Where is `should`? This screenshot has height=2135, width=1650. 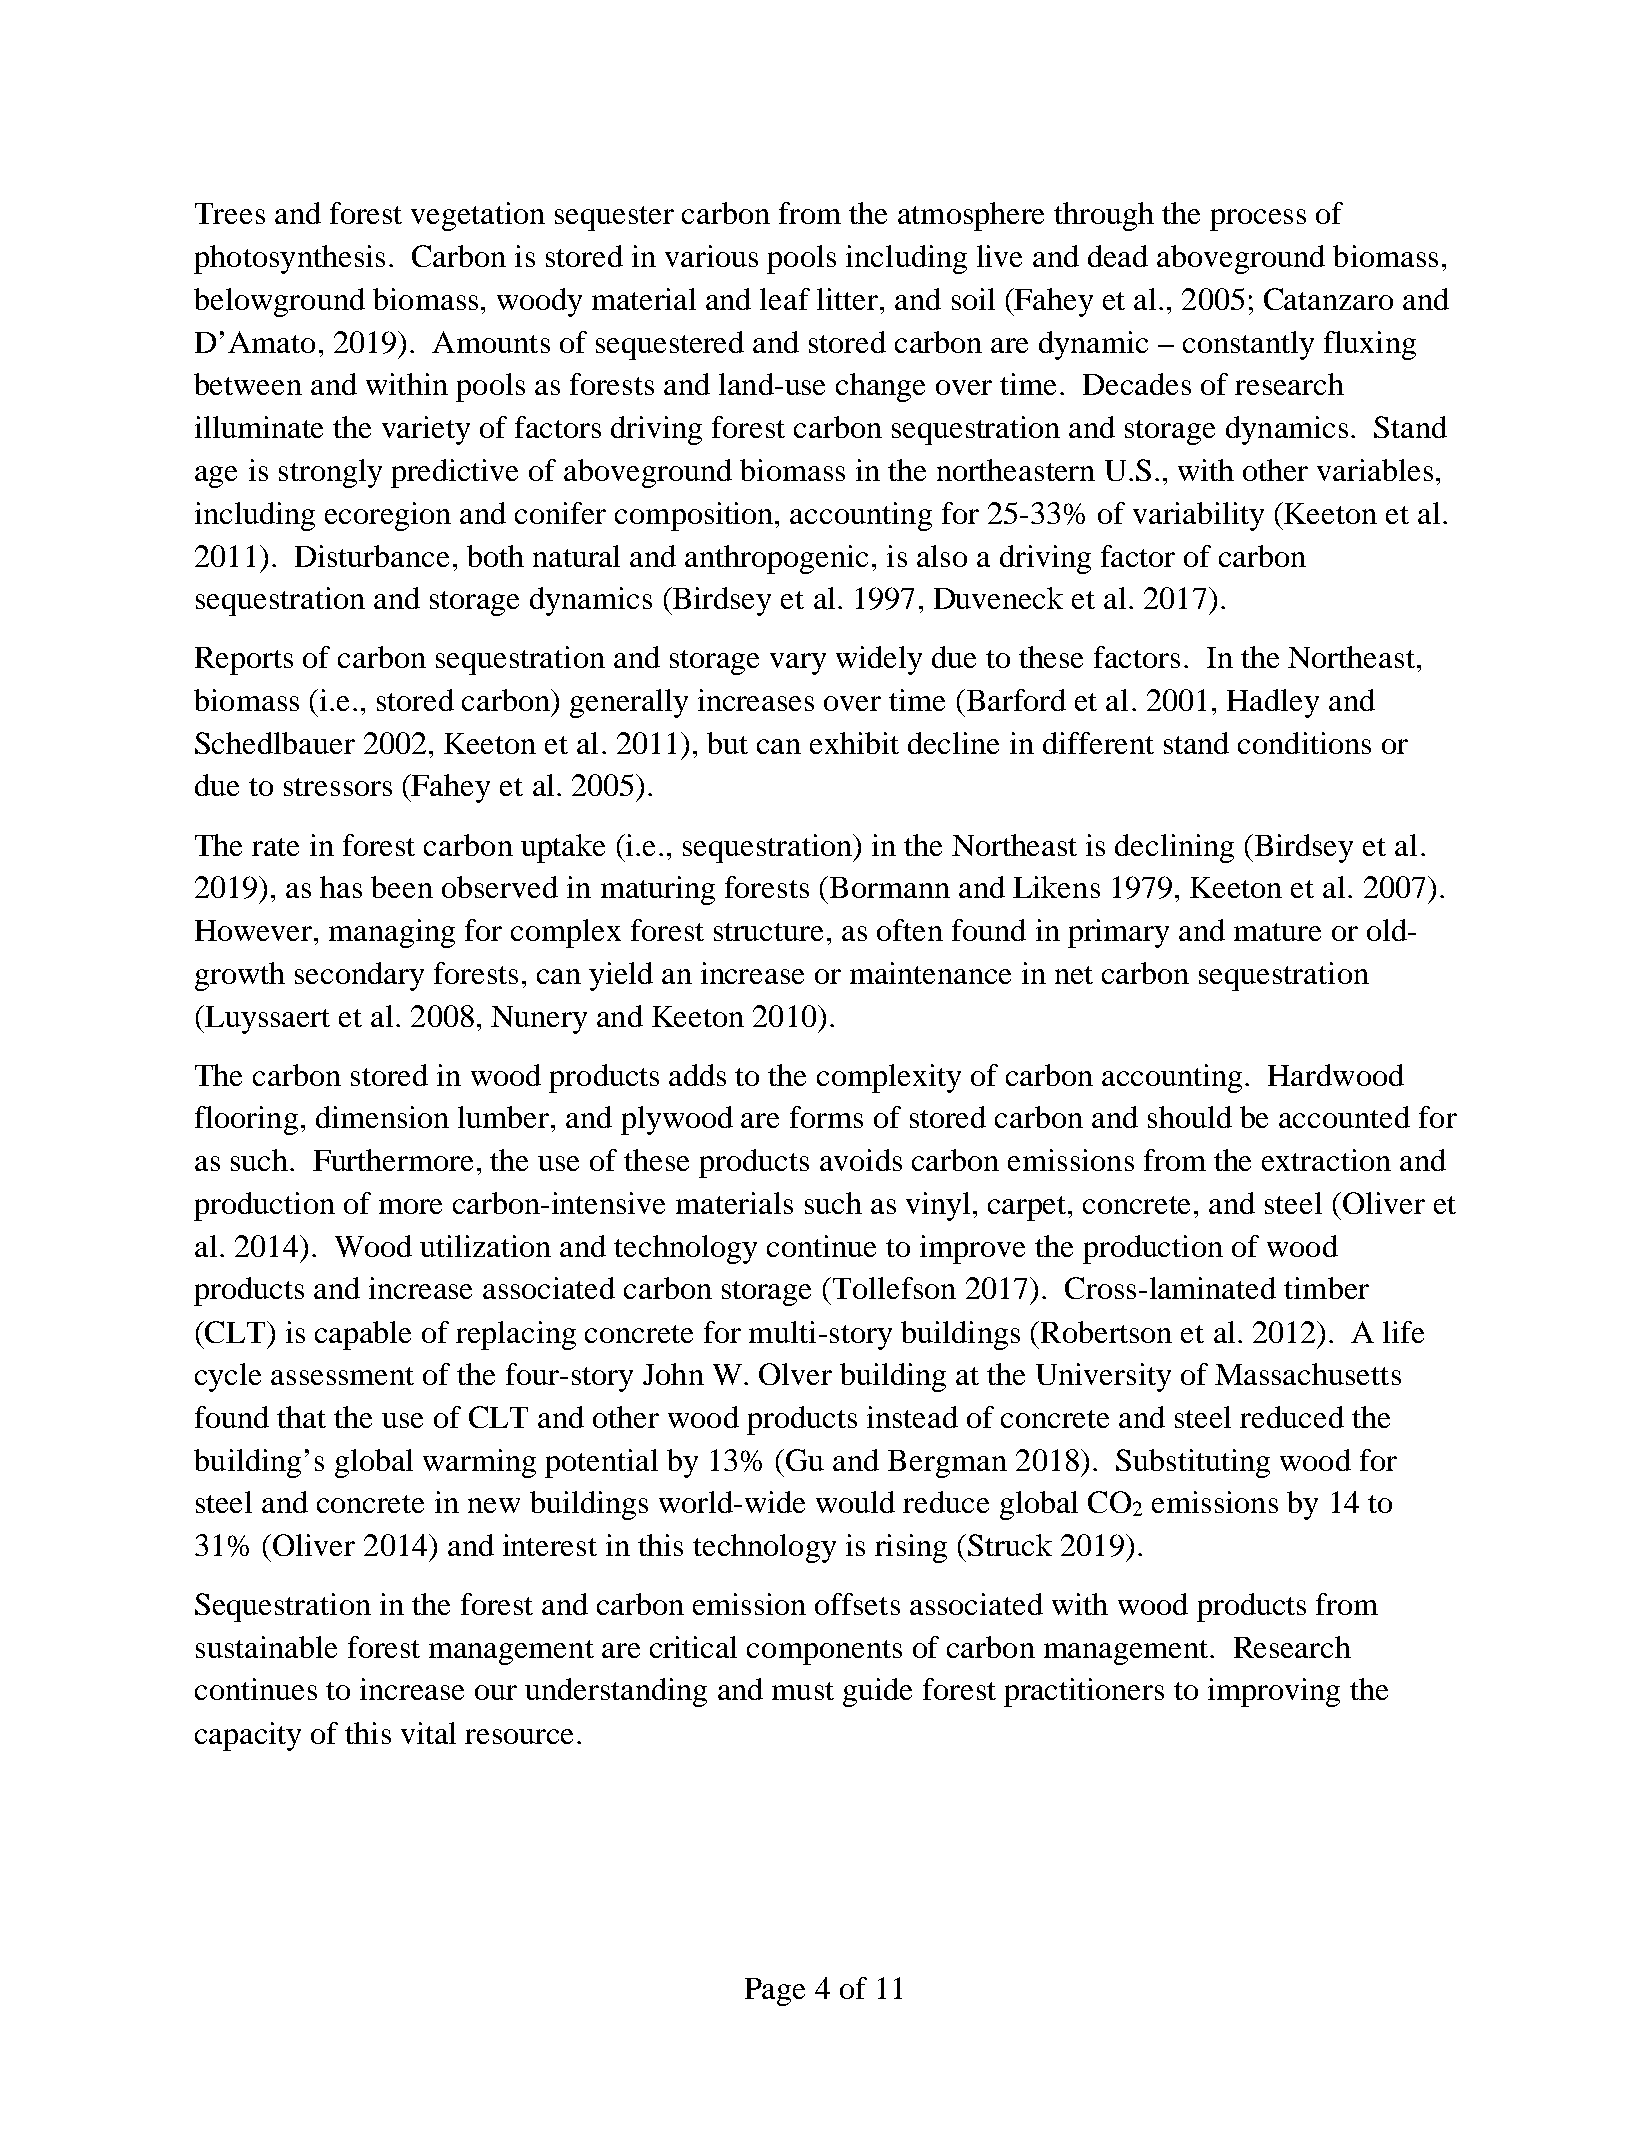 should is located at coordinates (1190, 1117).
